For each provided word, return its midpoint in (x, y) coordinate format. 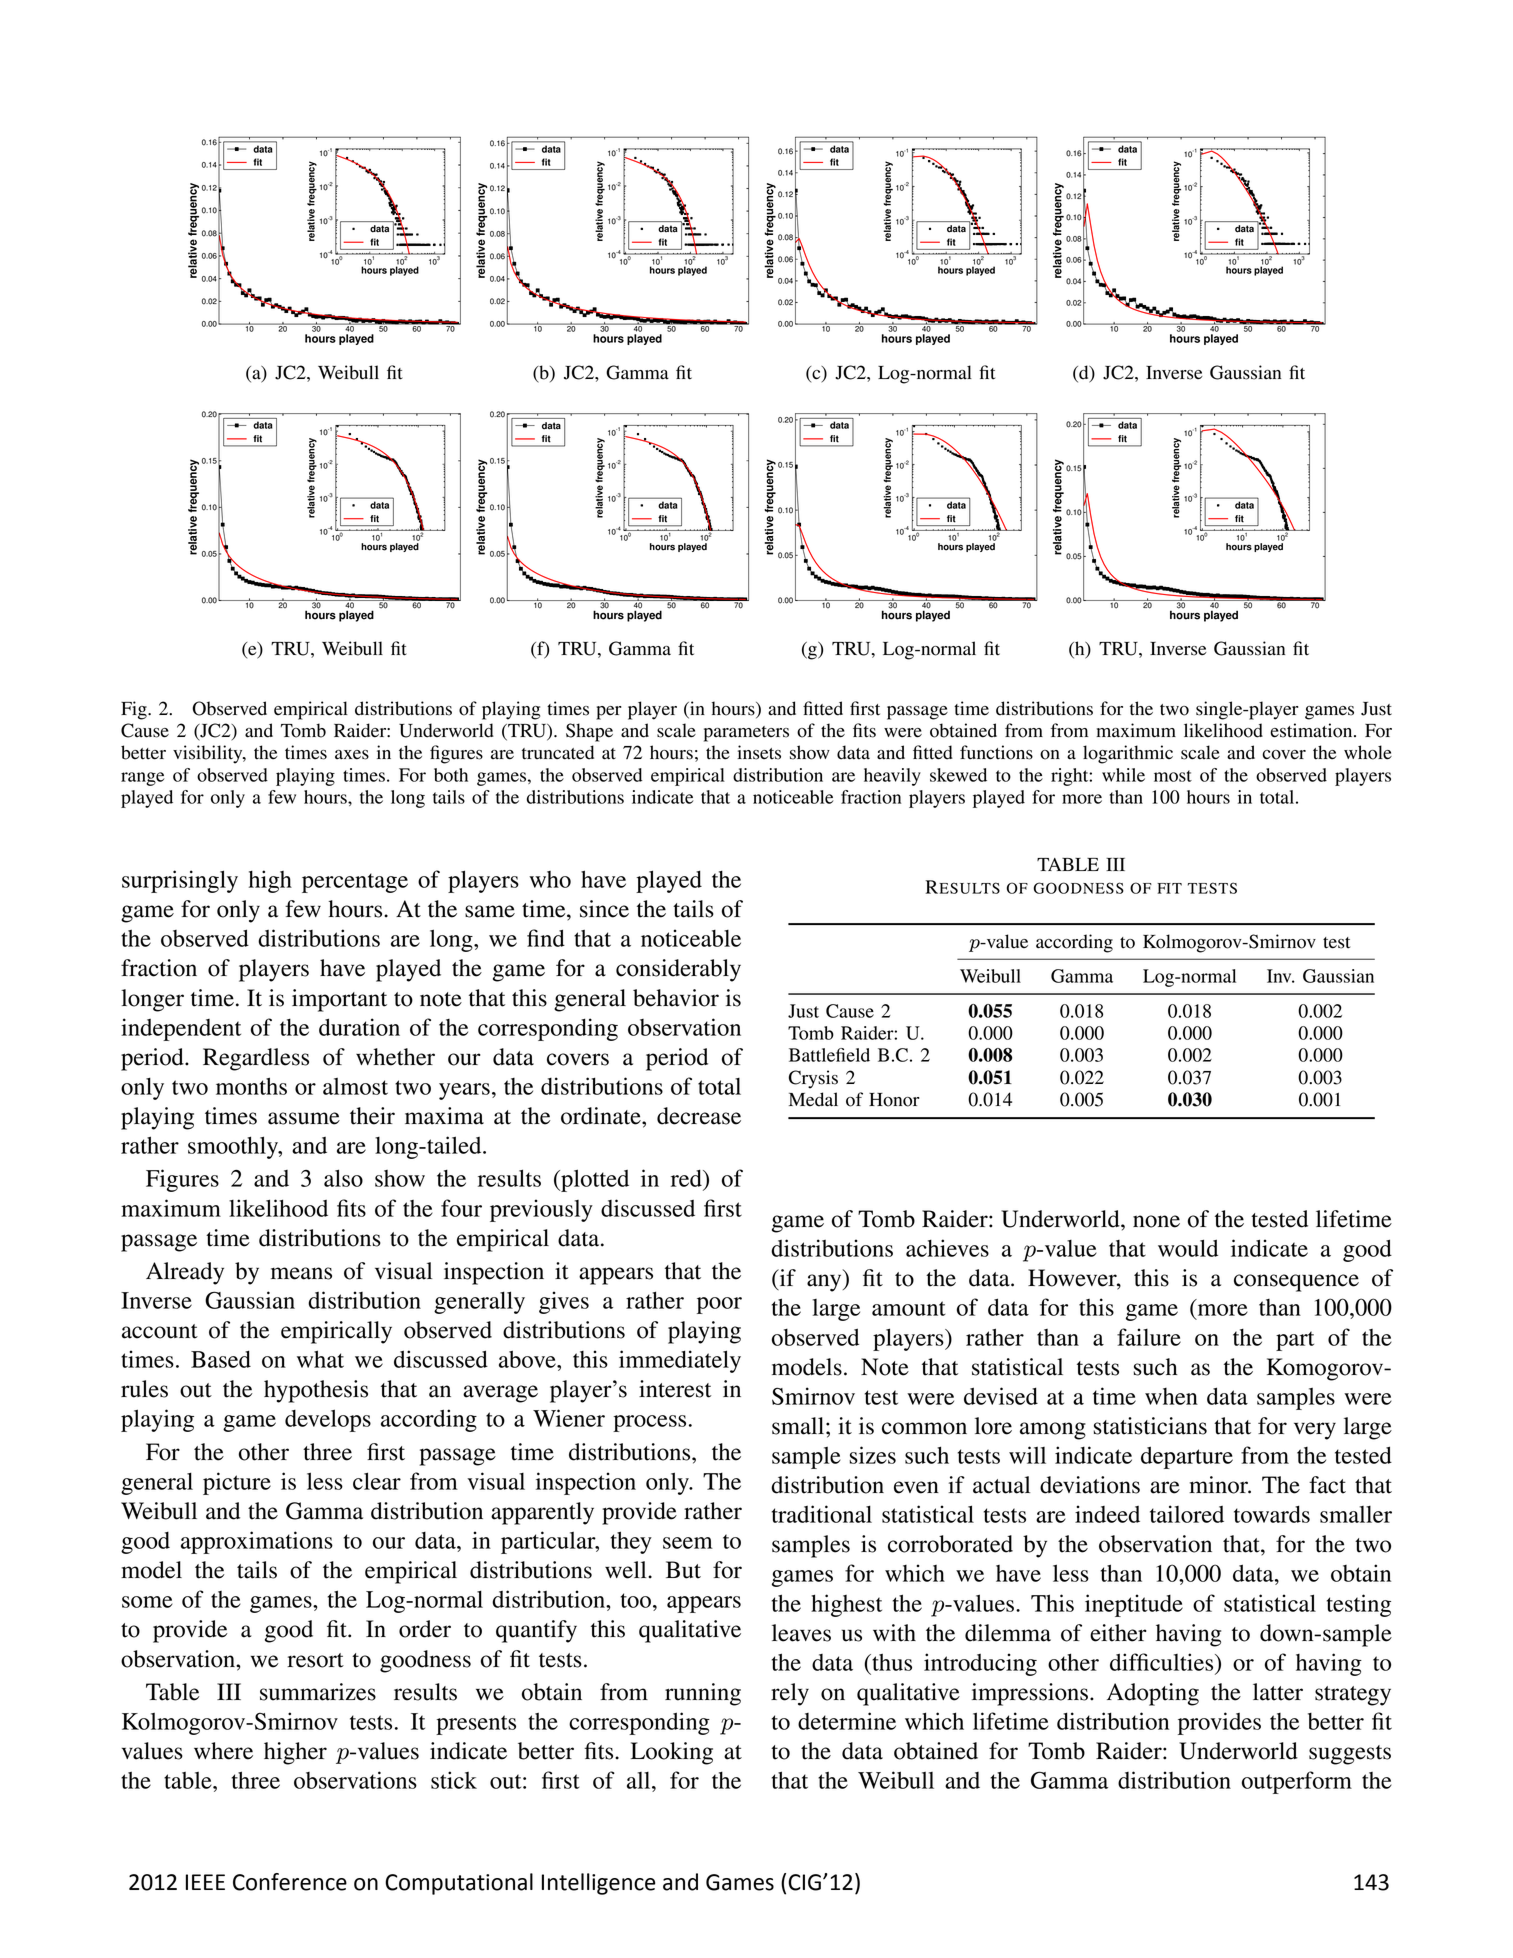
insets (759, 752)
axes (352, 755)
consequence (1296, 1283)
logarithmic (1128, 754)
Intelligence (598, 1884)
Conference (290, 1882)
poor (719, 1305)
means (301, 1273)
